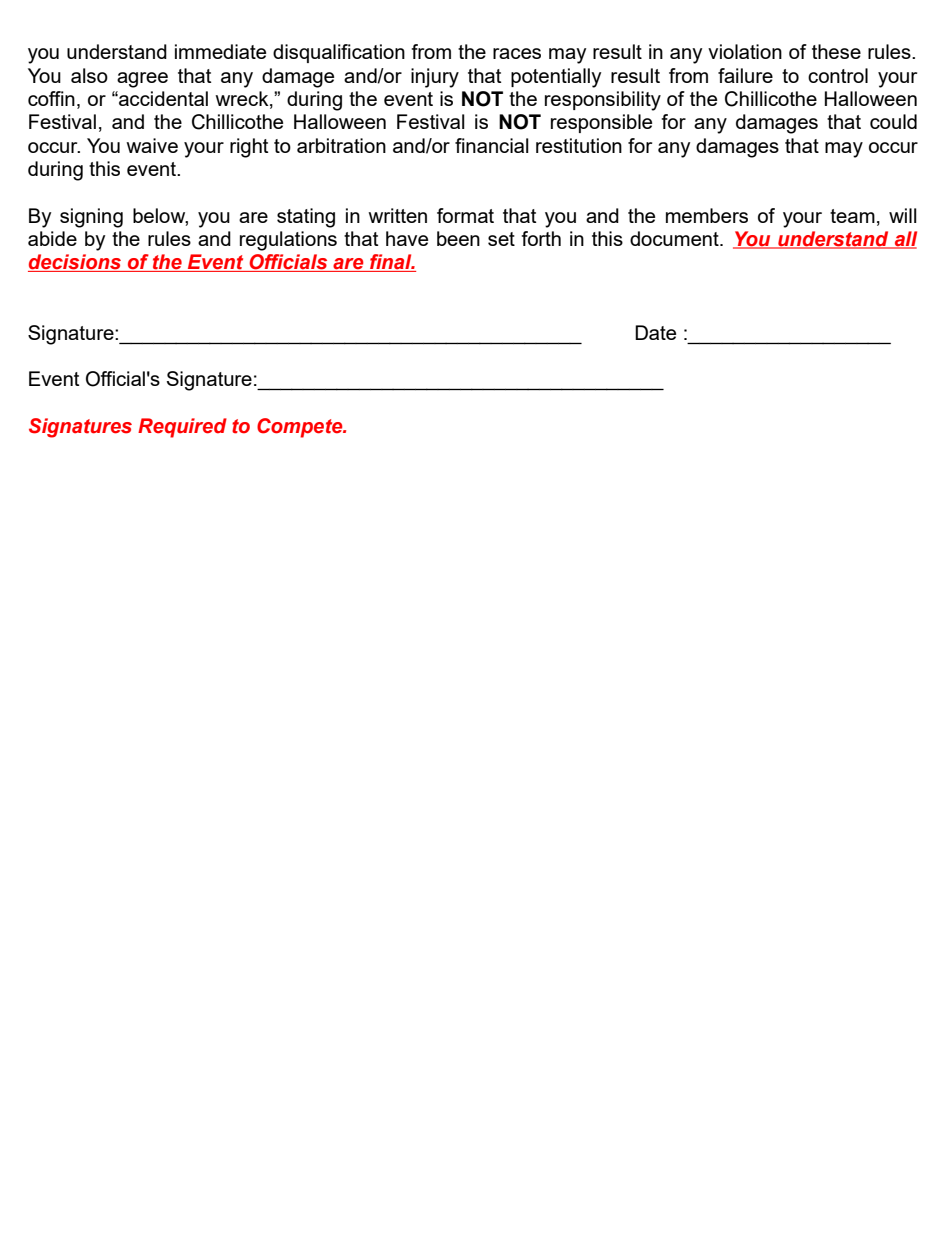  I want to click on decisions, so click(75, 263).
